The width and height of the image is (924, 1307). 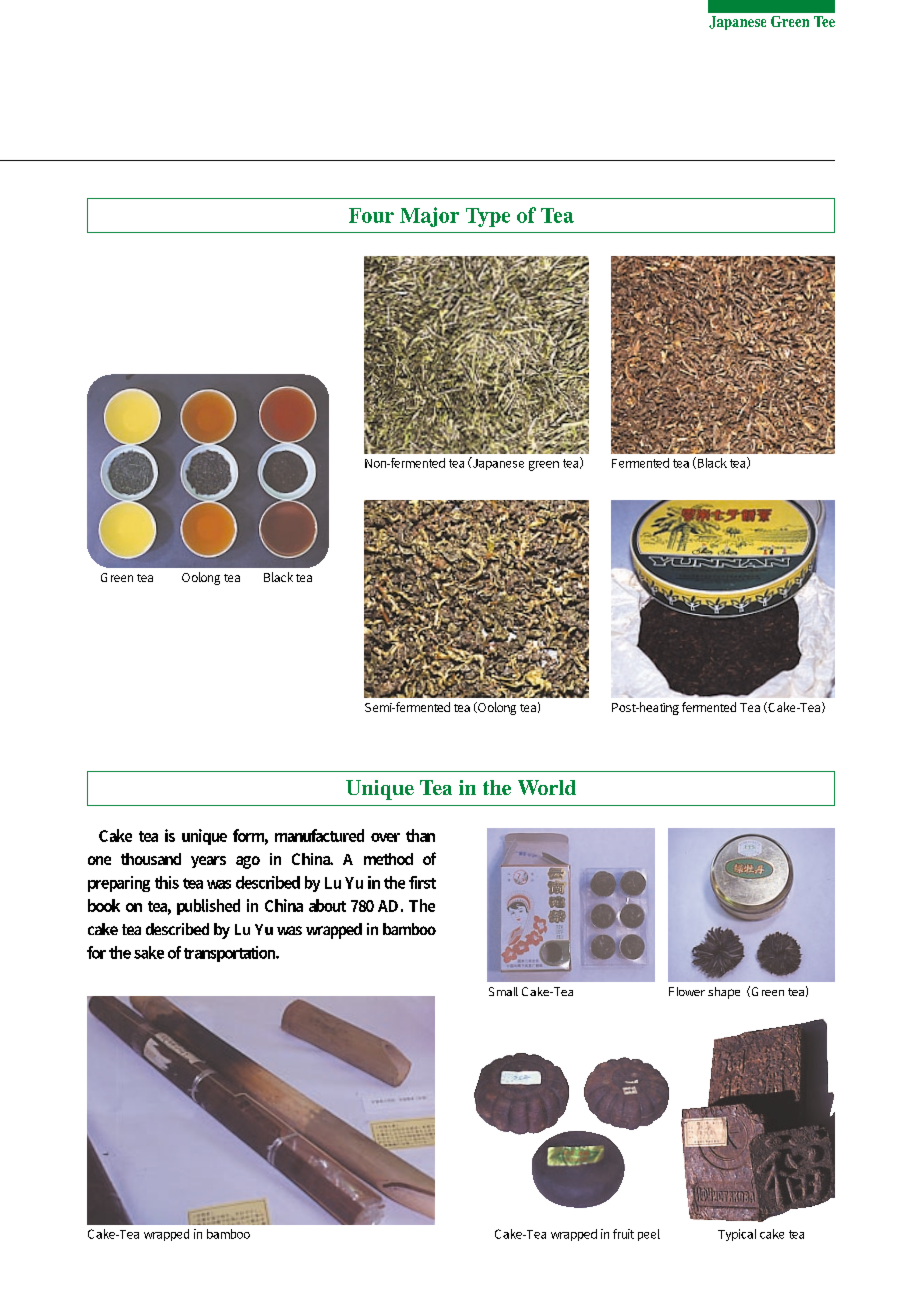 What do you see at coordinates (371, 215) in the image?
I see `Four` at bounding box center [371, 215].
